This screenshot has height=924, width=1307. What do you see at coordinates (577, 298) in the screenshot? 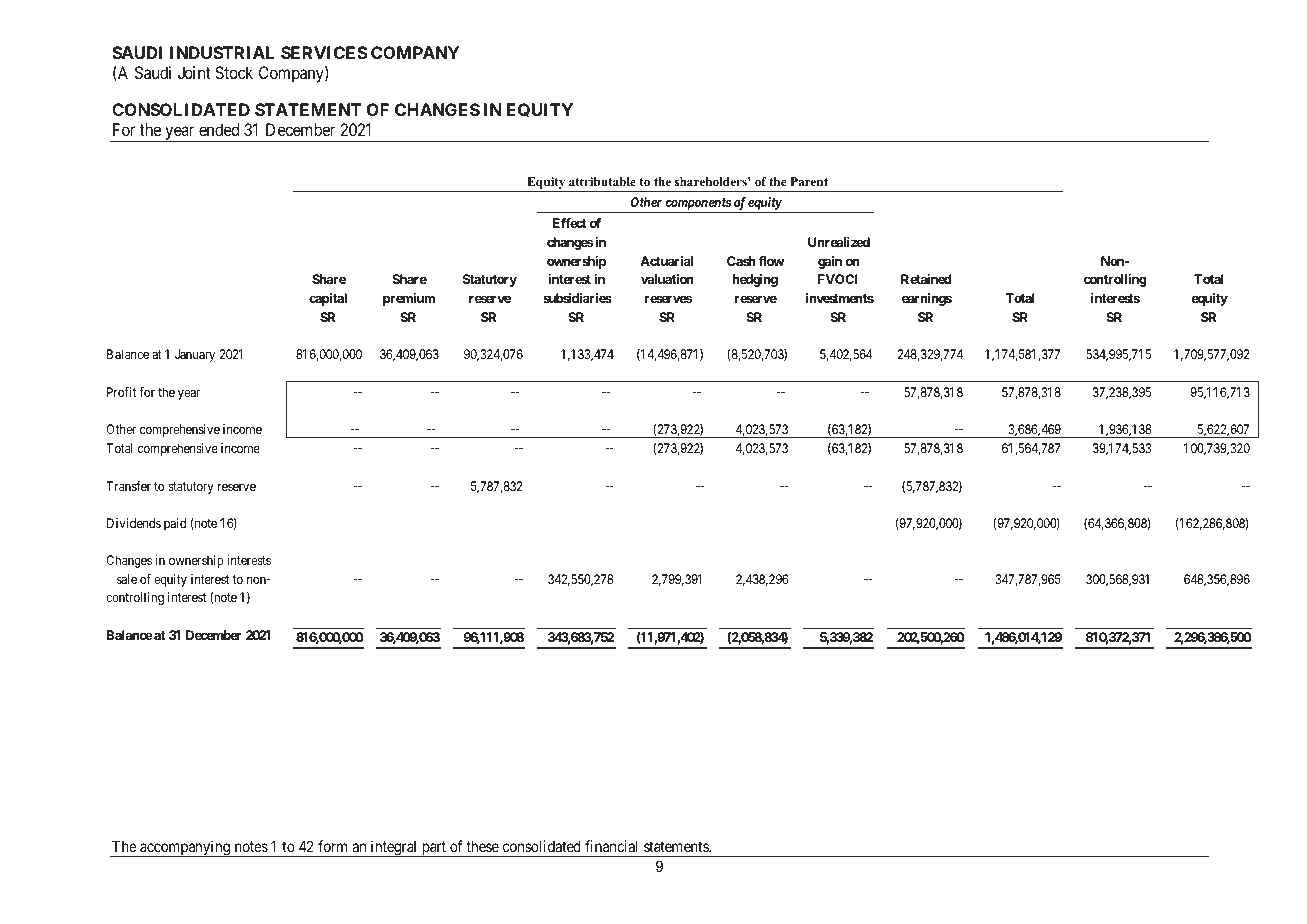
I see `subsidiaries` at bounding box center [577, 298].
